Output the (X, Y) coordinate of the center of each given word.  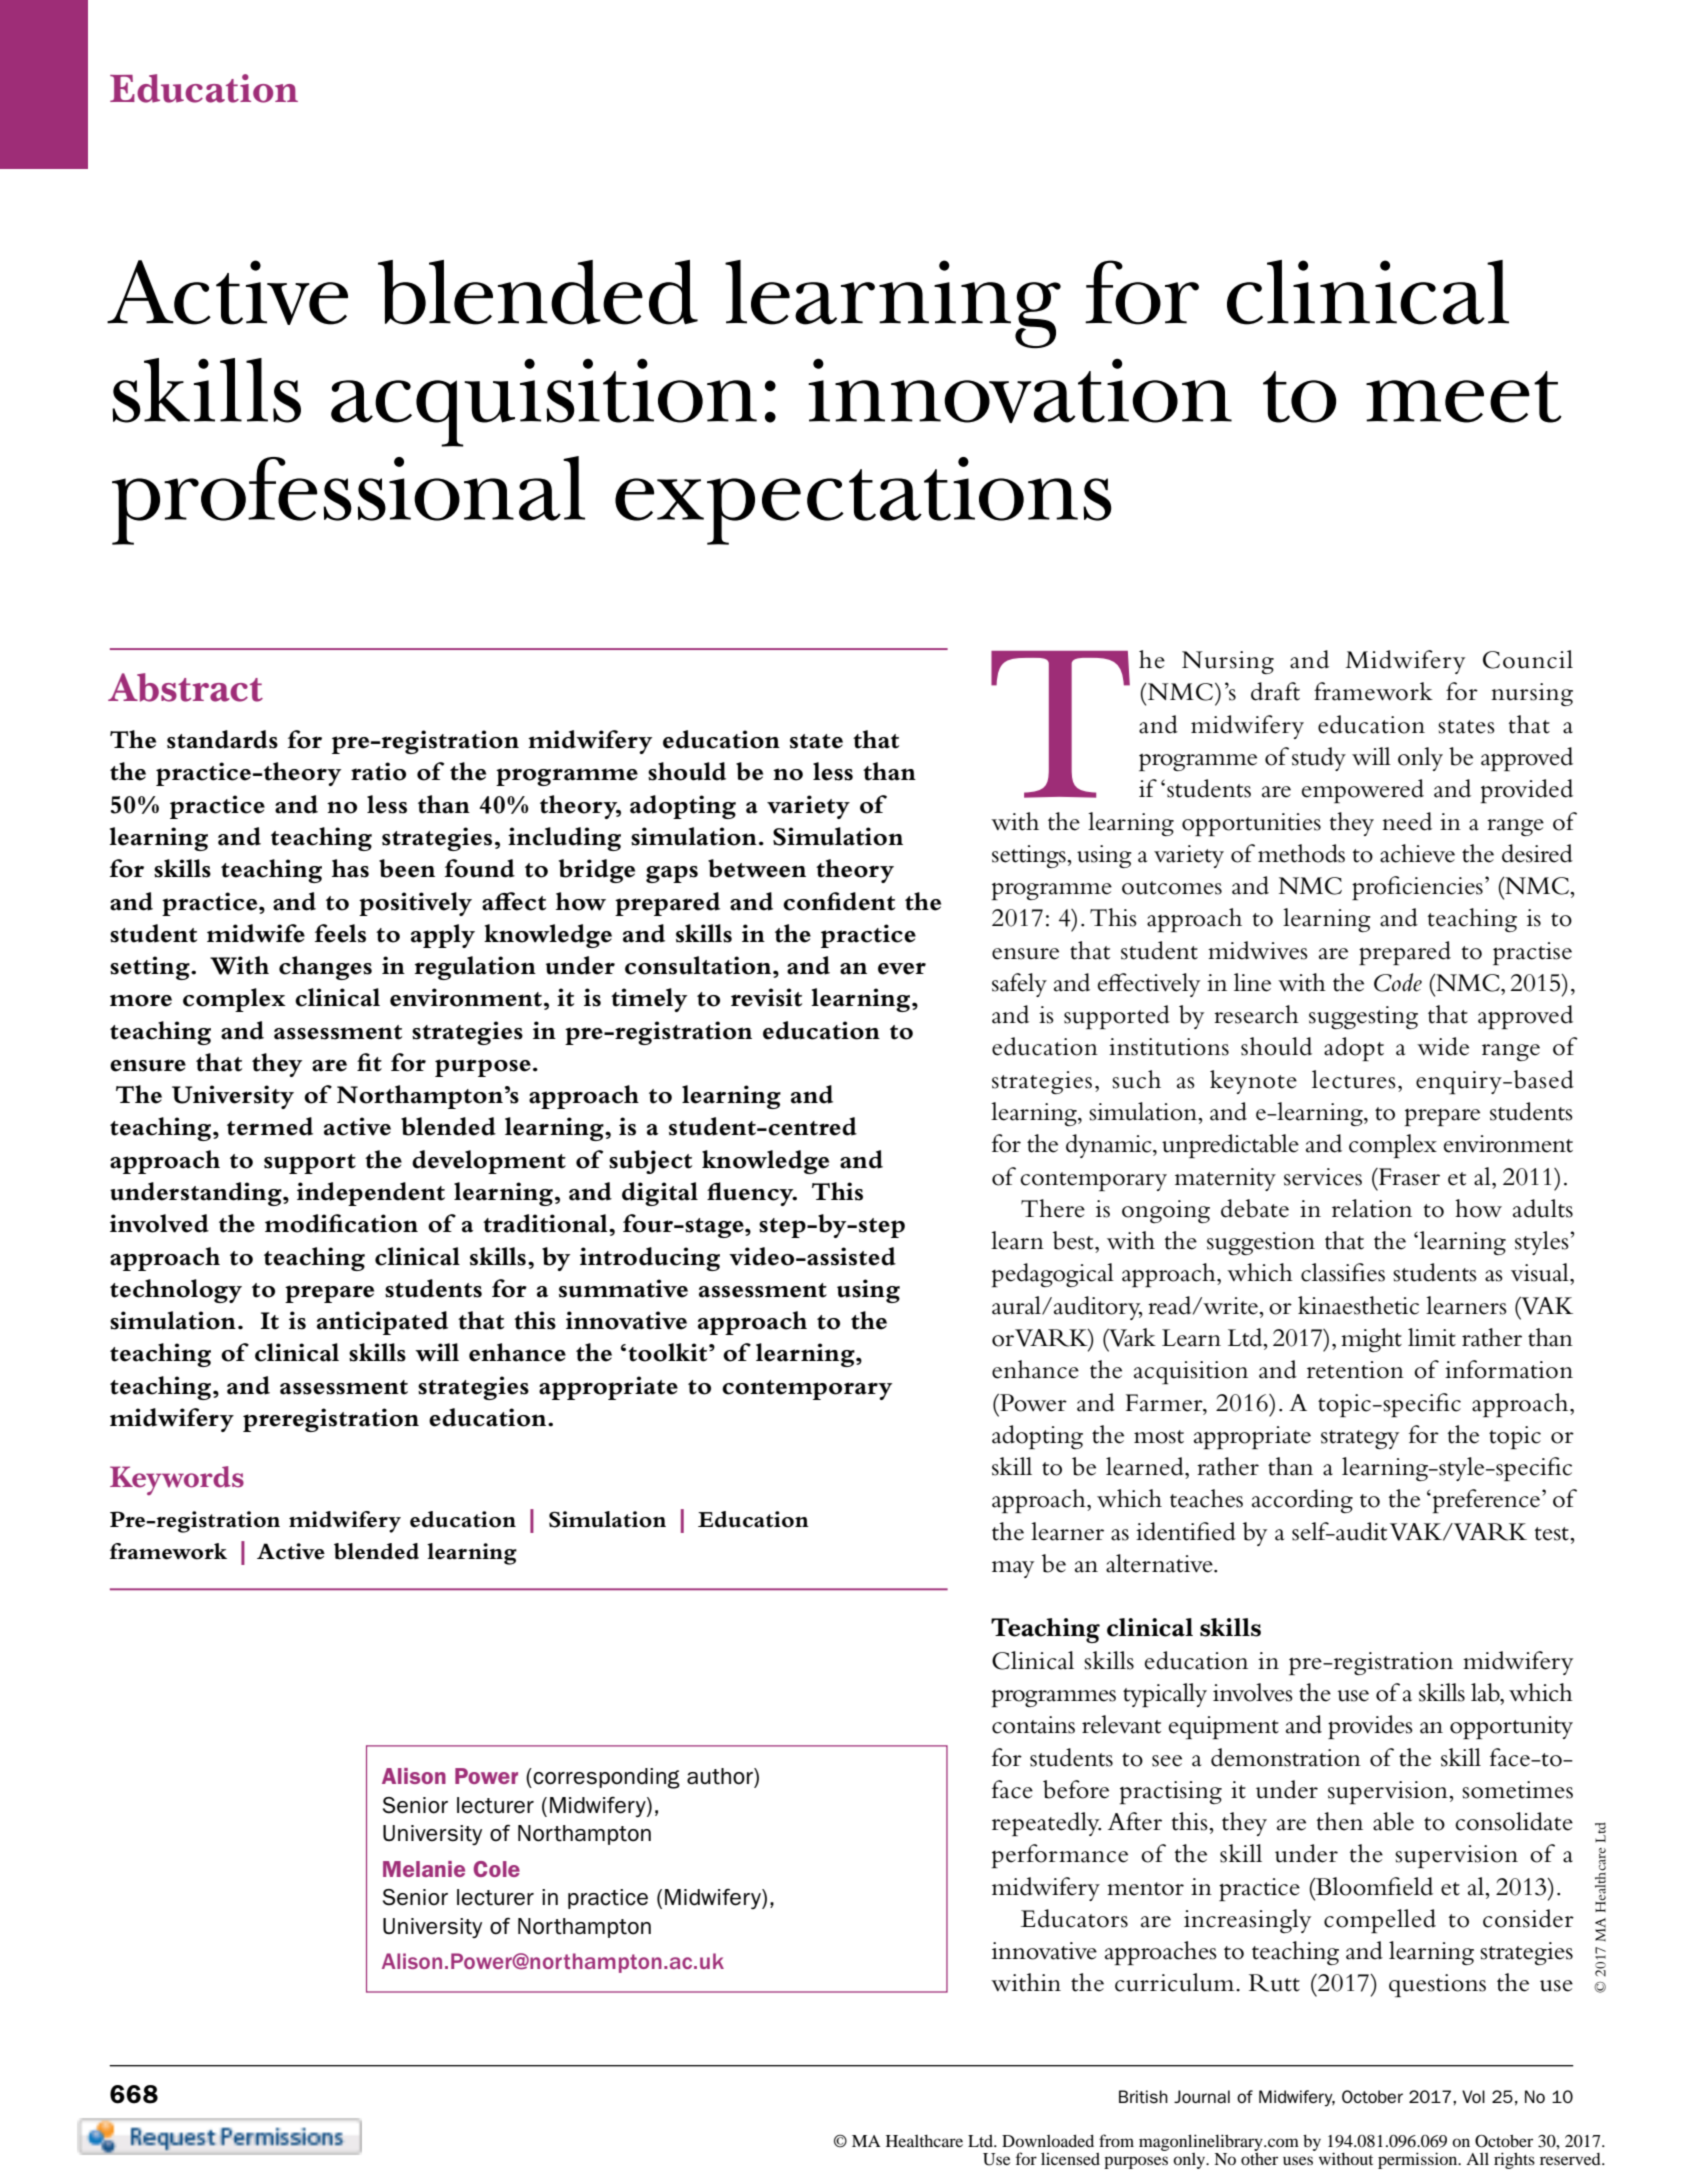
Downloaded (1048, 2141)
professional (348, 500)
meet (1464, 397)
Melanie (424, 1869)
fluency (751, 1194)
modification (341, 1223)
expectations (863, 501)
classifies (1343, 1272)
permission (1419, 2160)
